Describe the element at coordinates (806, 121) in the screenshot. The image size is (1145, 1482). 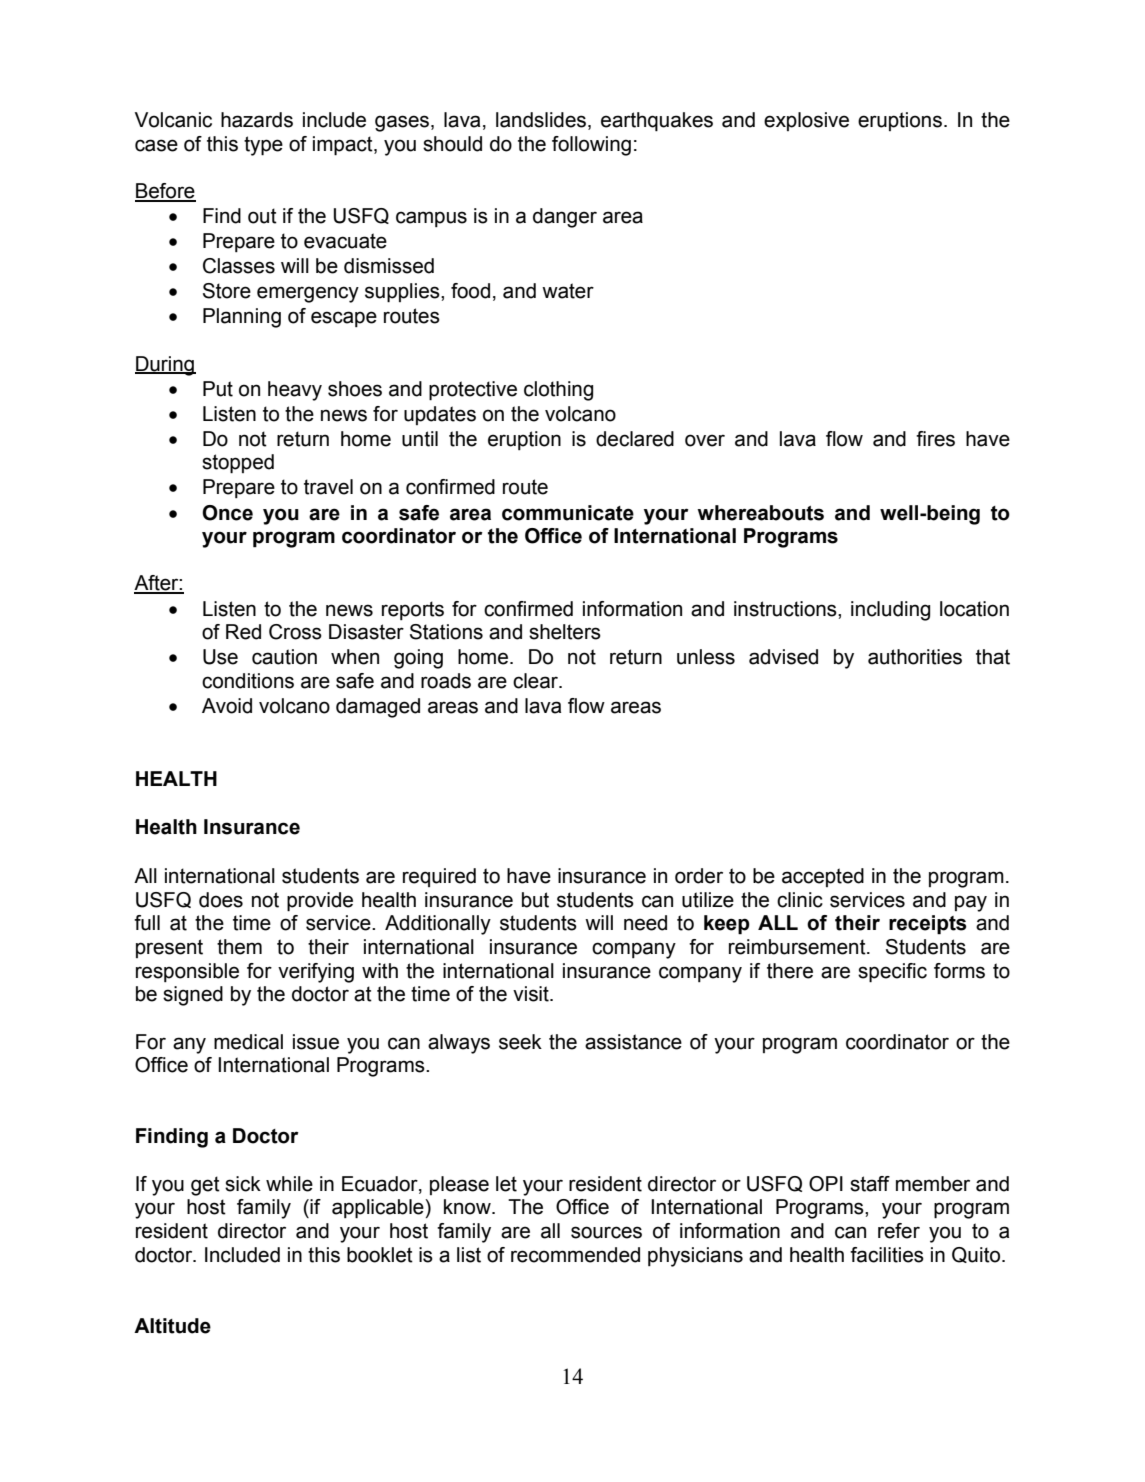
I see `explosive` at that location.
